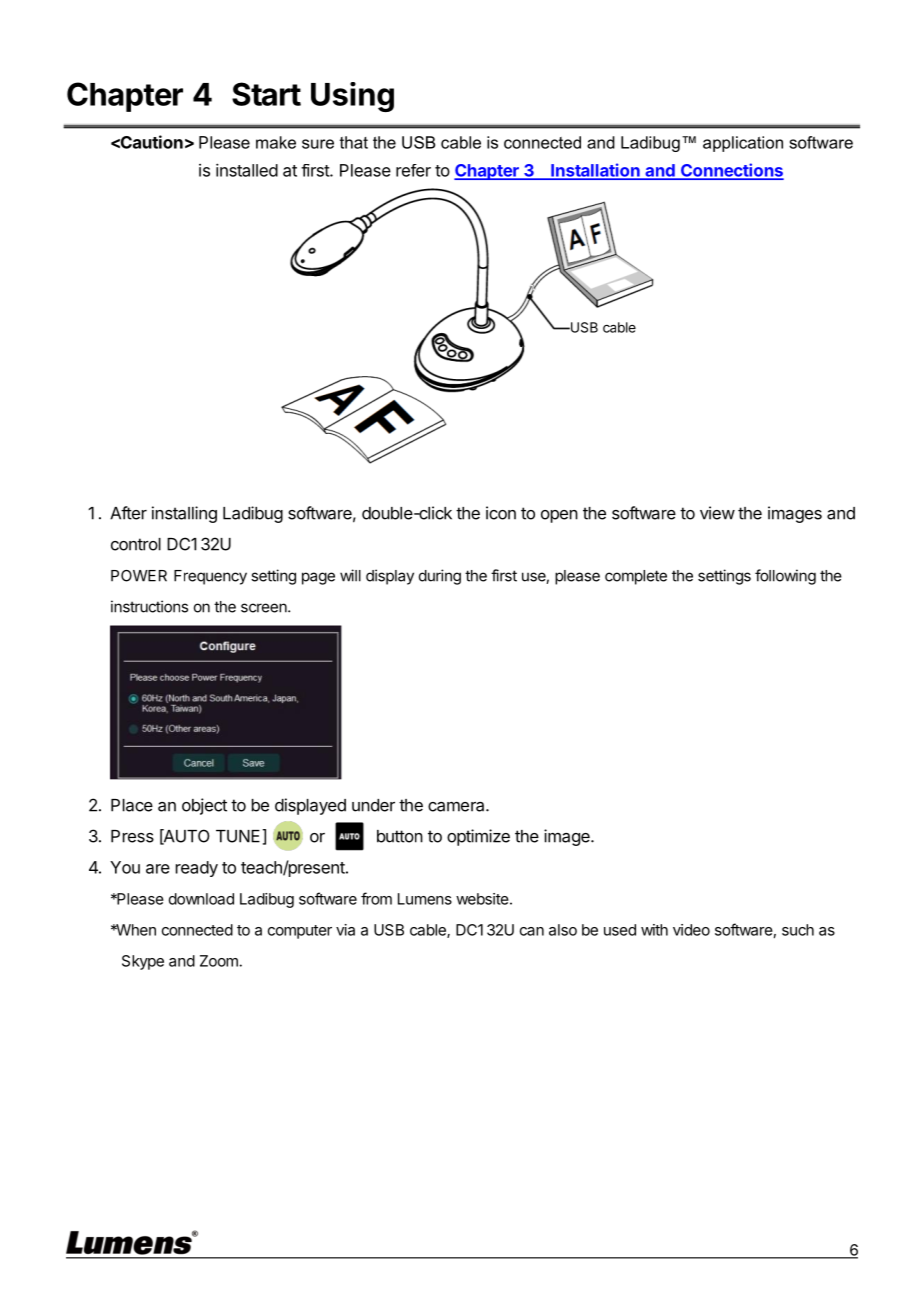 The width and height of the image is (924, 1308). Describe the element at coordinates (691, 930) in the image. I see `video` at that location.
